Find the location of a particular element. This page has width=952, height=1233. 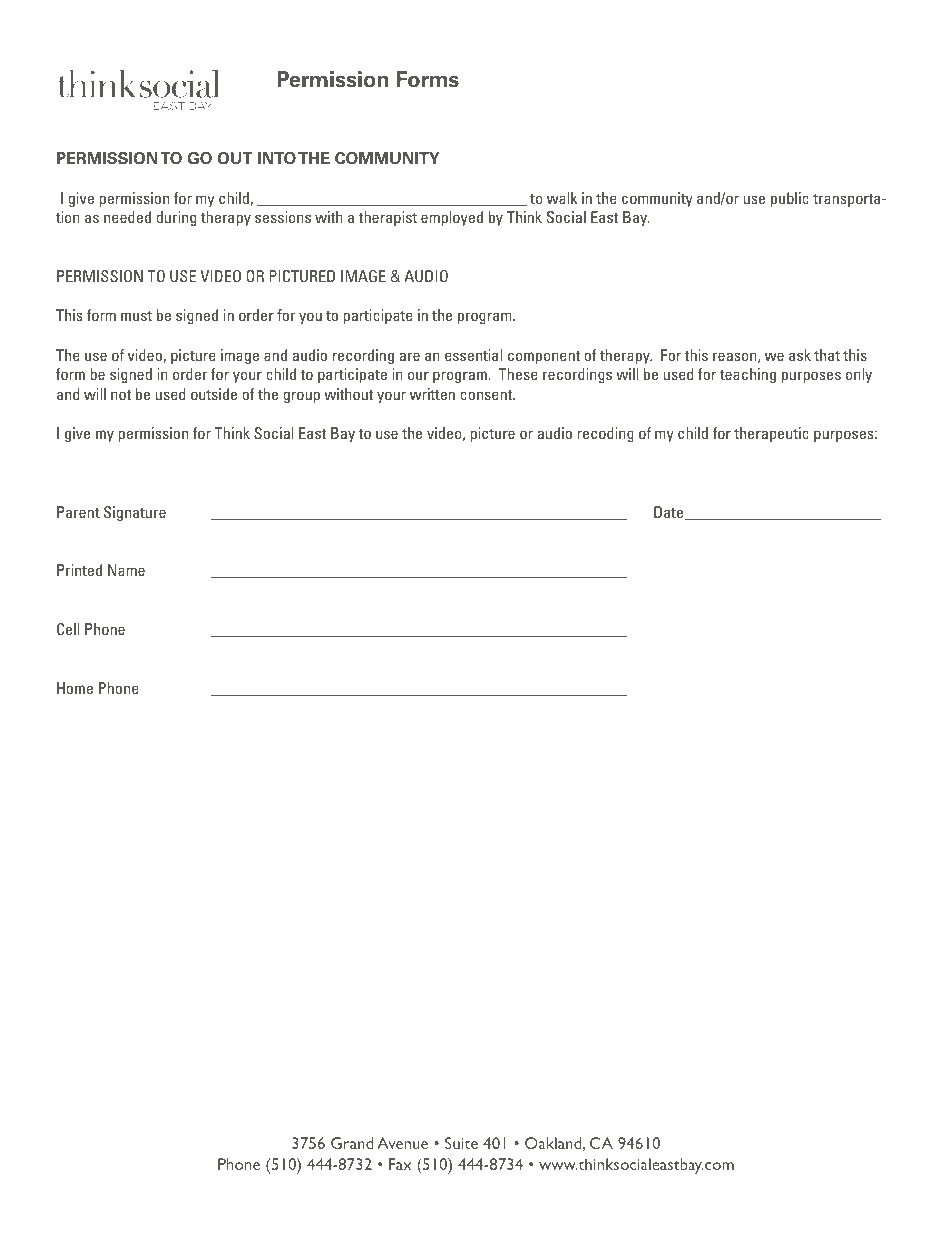

not is located at coordinates (121, 395).
